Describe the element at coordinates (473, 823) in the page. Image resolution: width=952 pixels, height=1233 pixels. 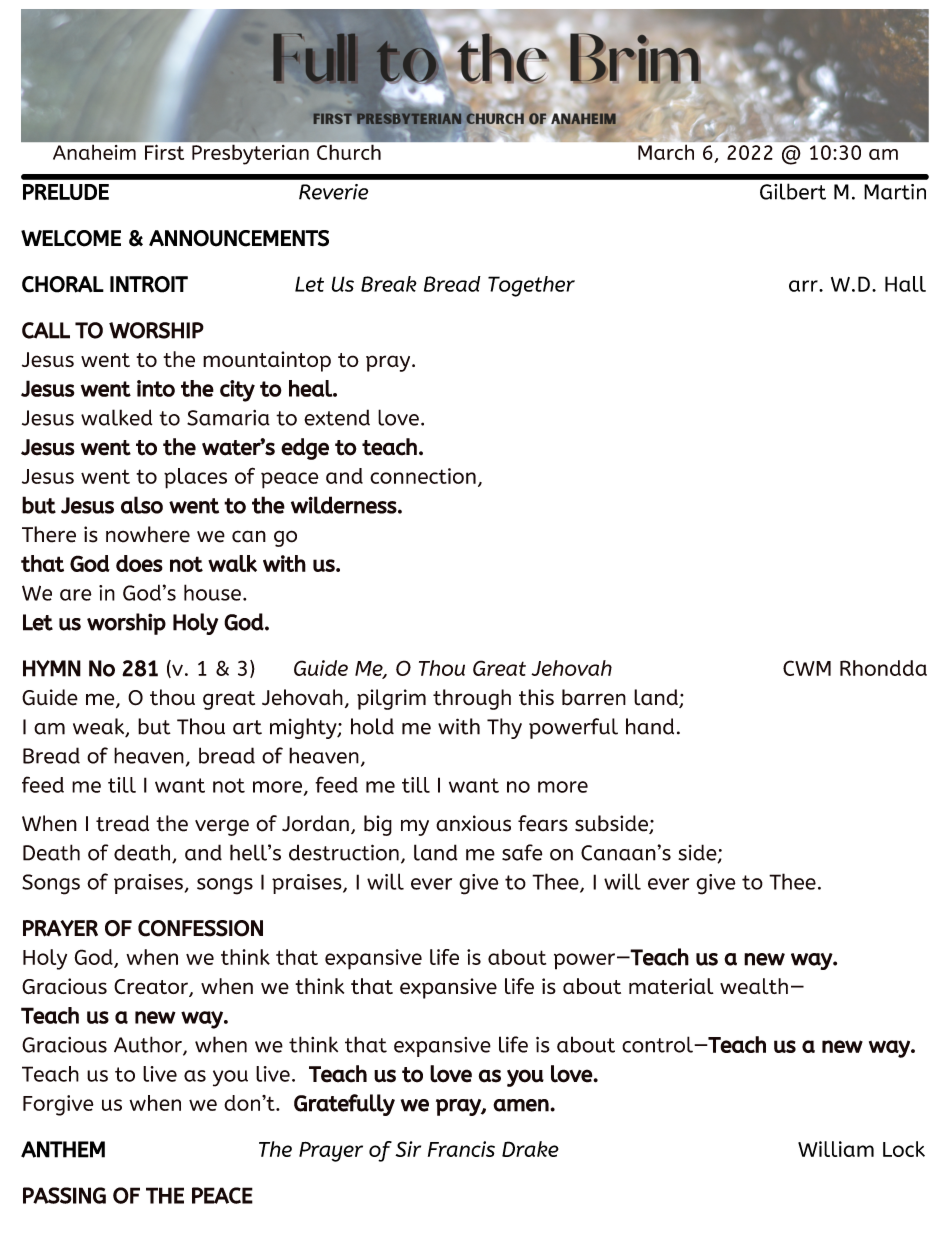
I see `anxious` at that location.
